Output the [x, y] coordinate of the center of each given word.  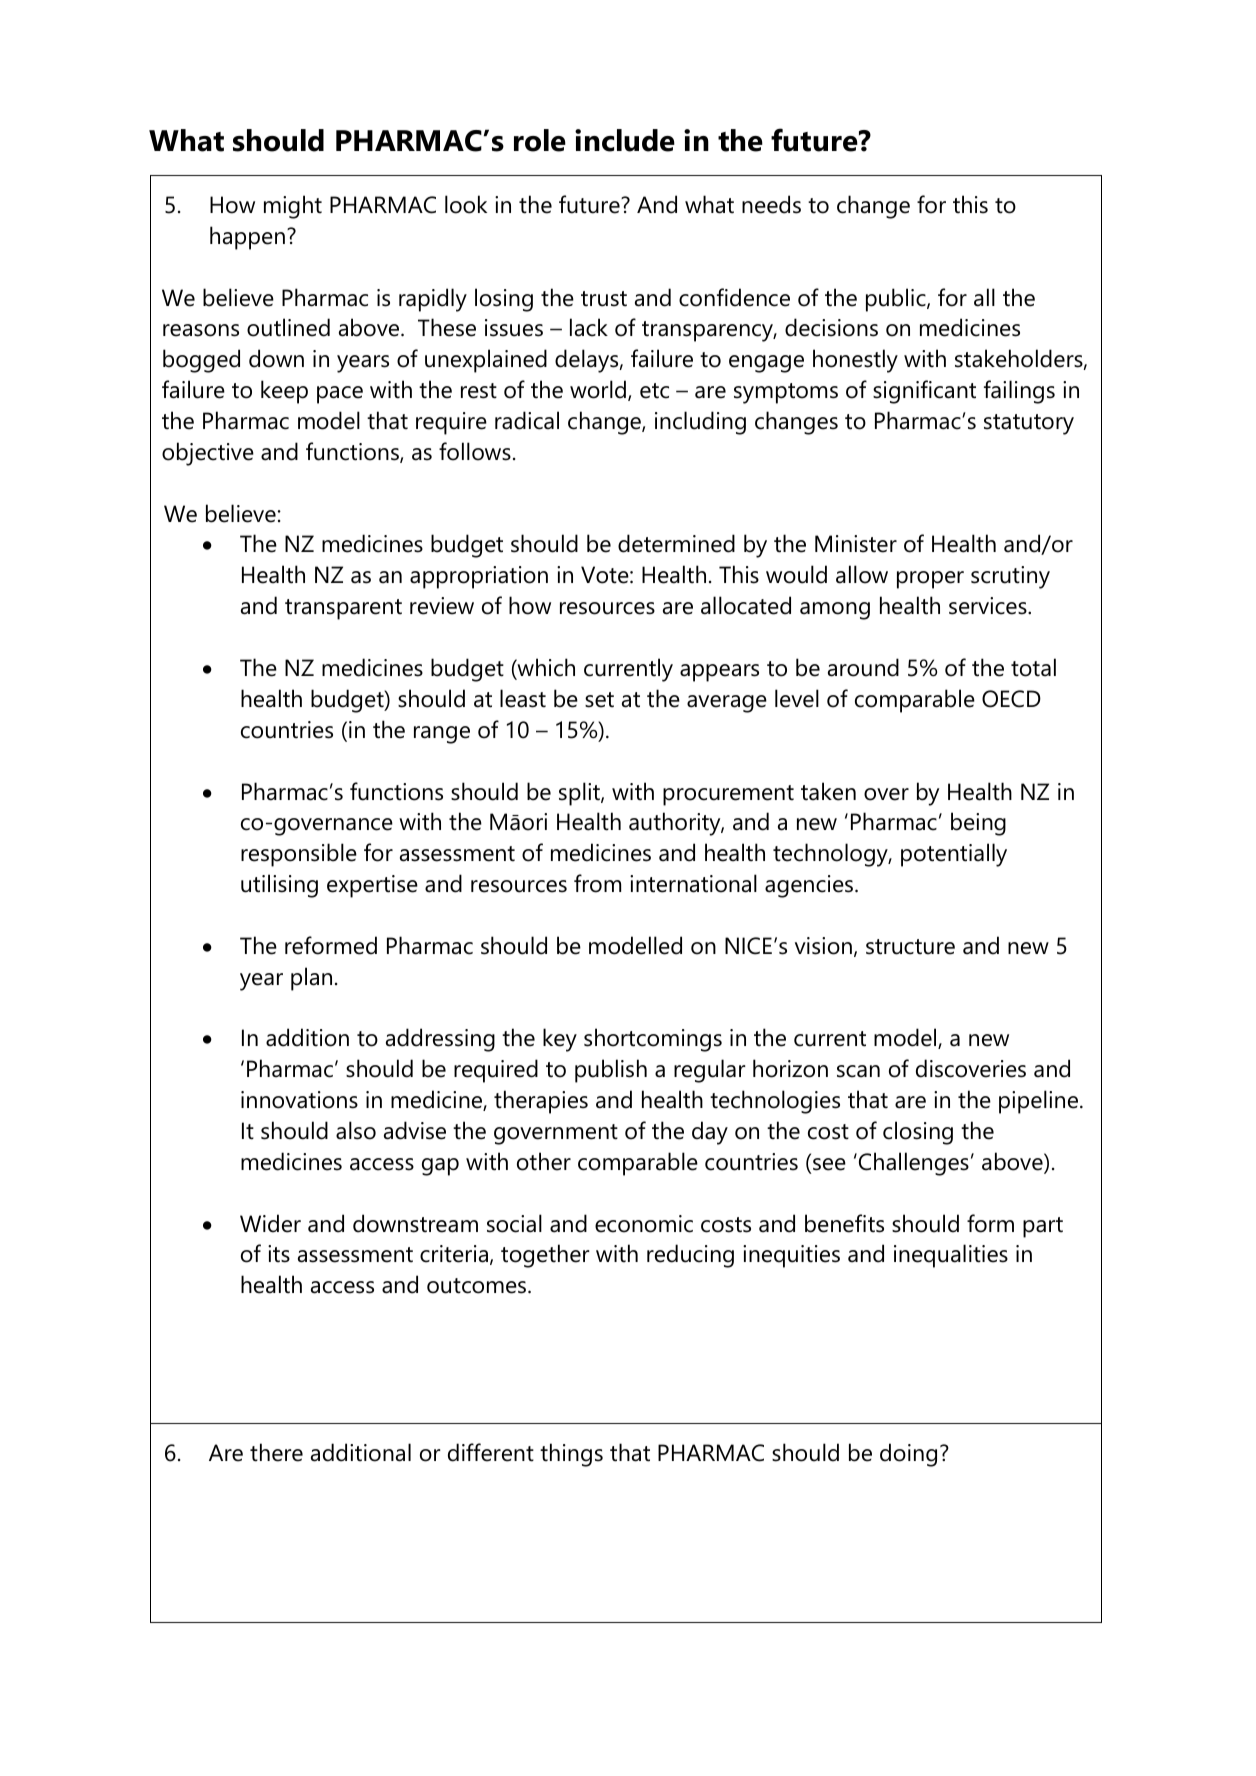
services [989, 606]
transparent [343, 609]
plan [311, 979]
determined [676, 543]
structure [910, 947]
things [571, 1455]
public [897, 300]
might [293, 207]
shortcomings [653, 1040]
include [625, 140]
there [276, 1452]
